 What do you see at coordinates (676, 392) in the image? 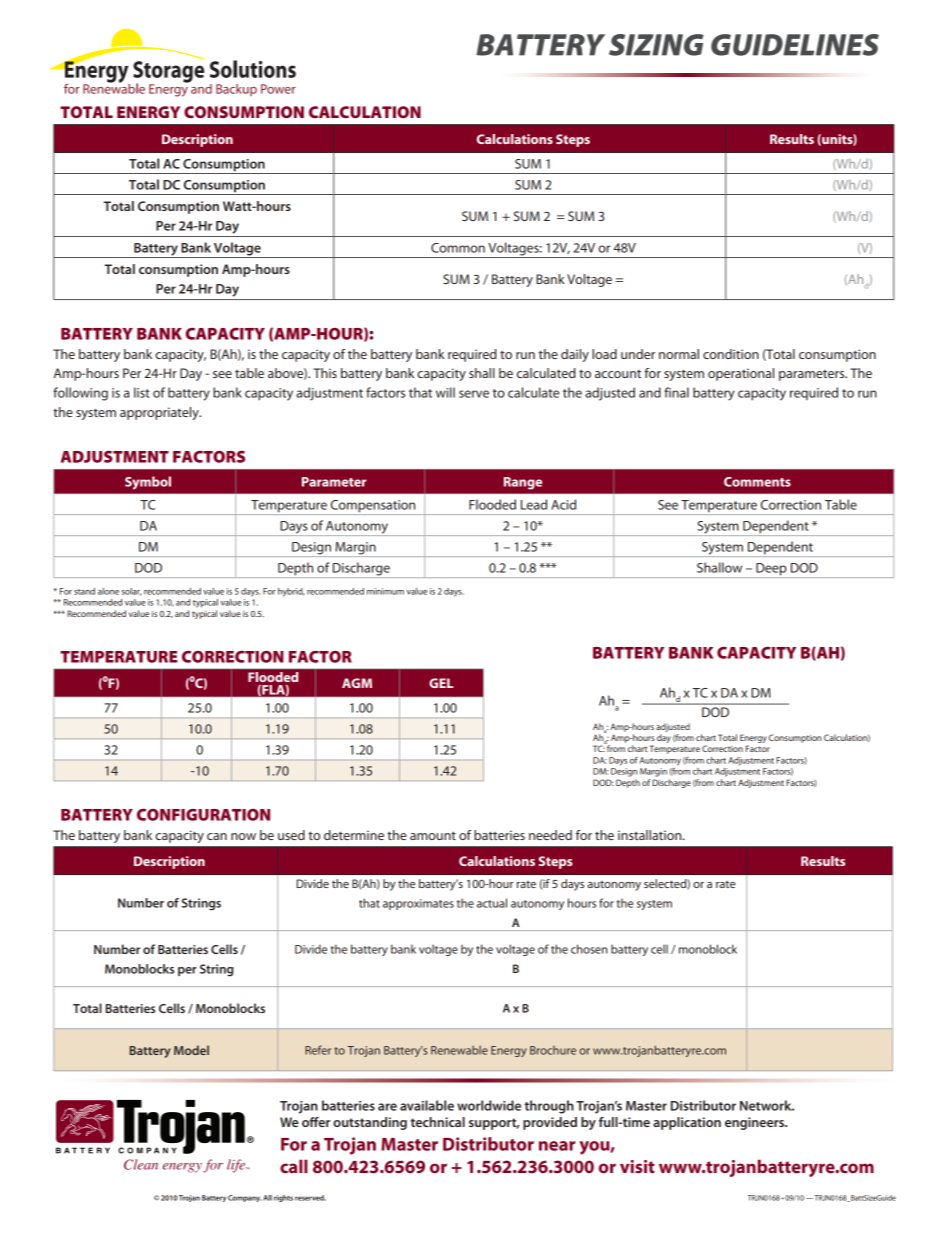
I see `final` at bounding box center [676, 392].
